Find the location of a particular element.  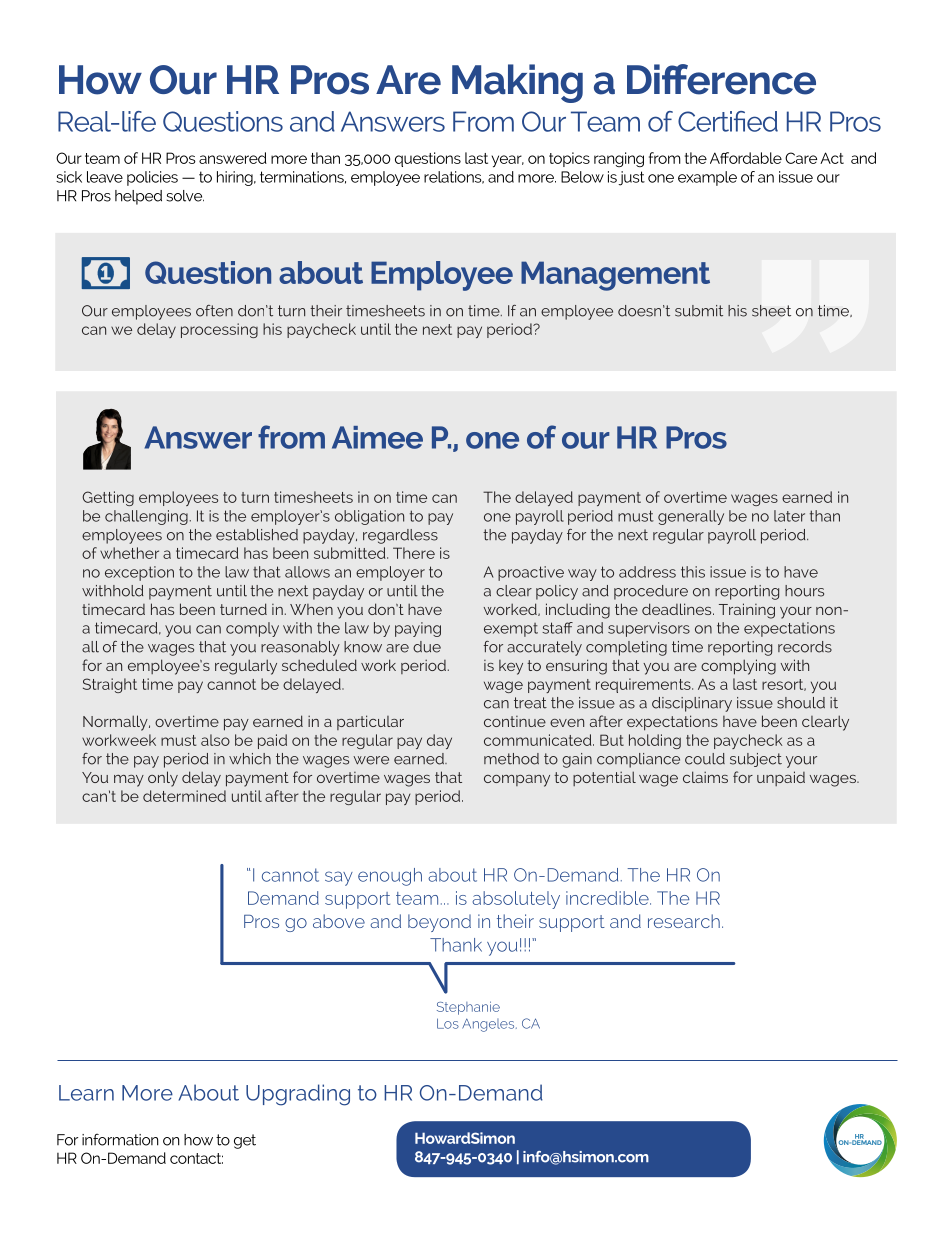

Making is located at coordinates (517, 83).
